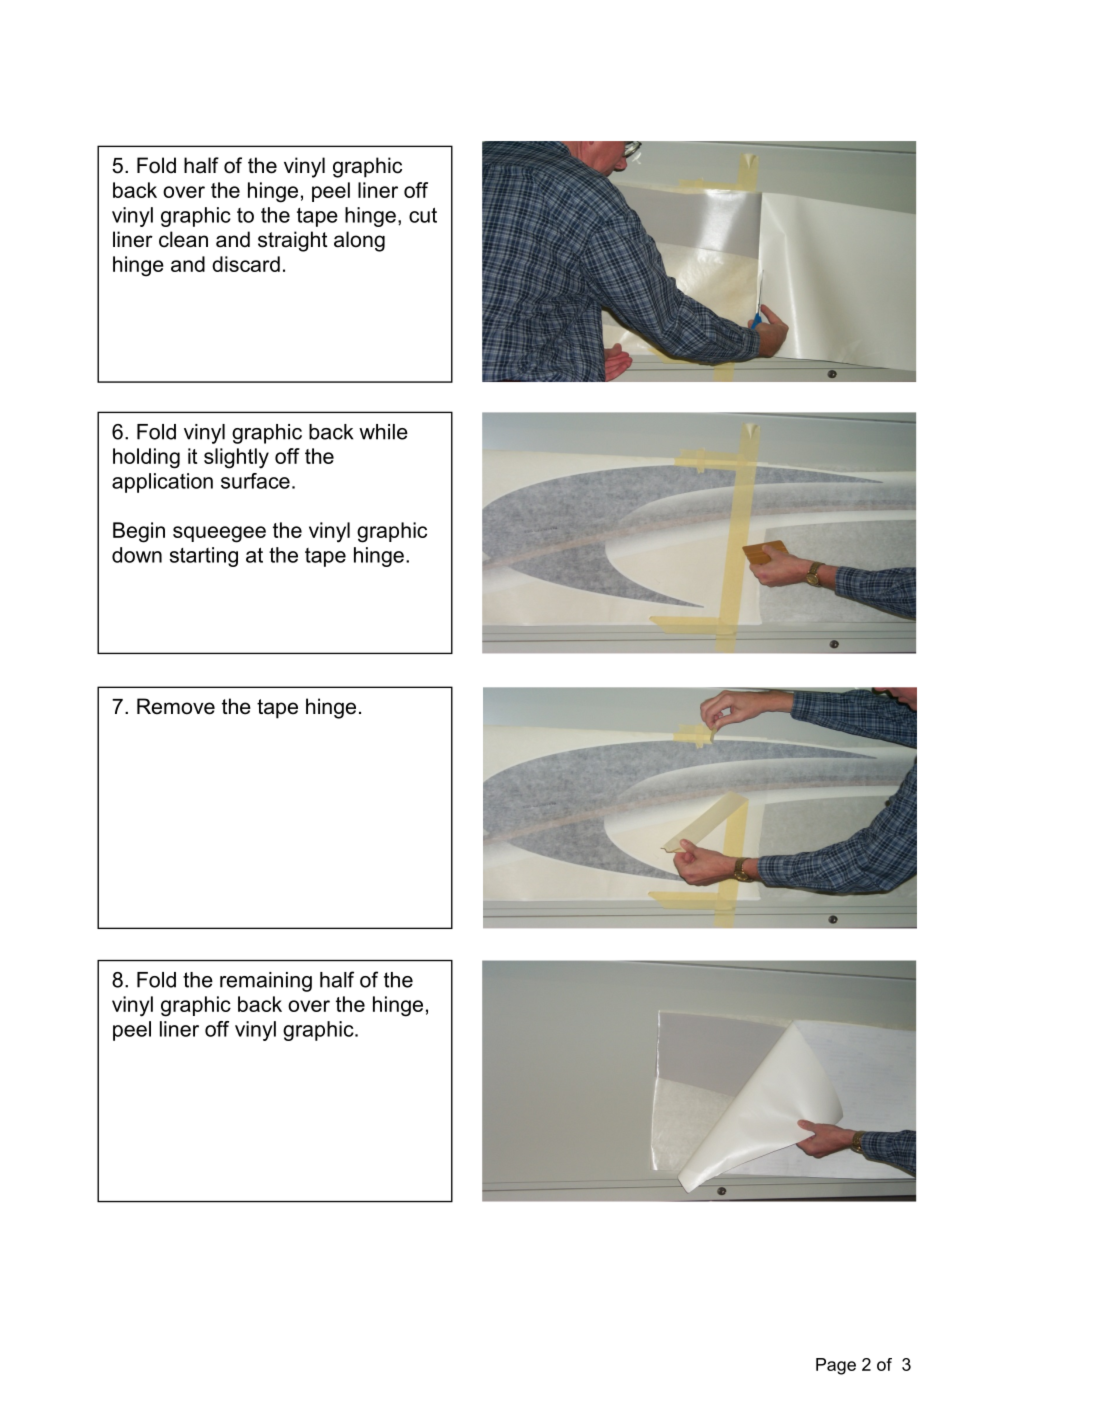 The height and width of the document is (1414, 1093). I want to click on discard, so click(246, 264).
